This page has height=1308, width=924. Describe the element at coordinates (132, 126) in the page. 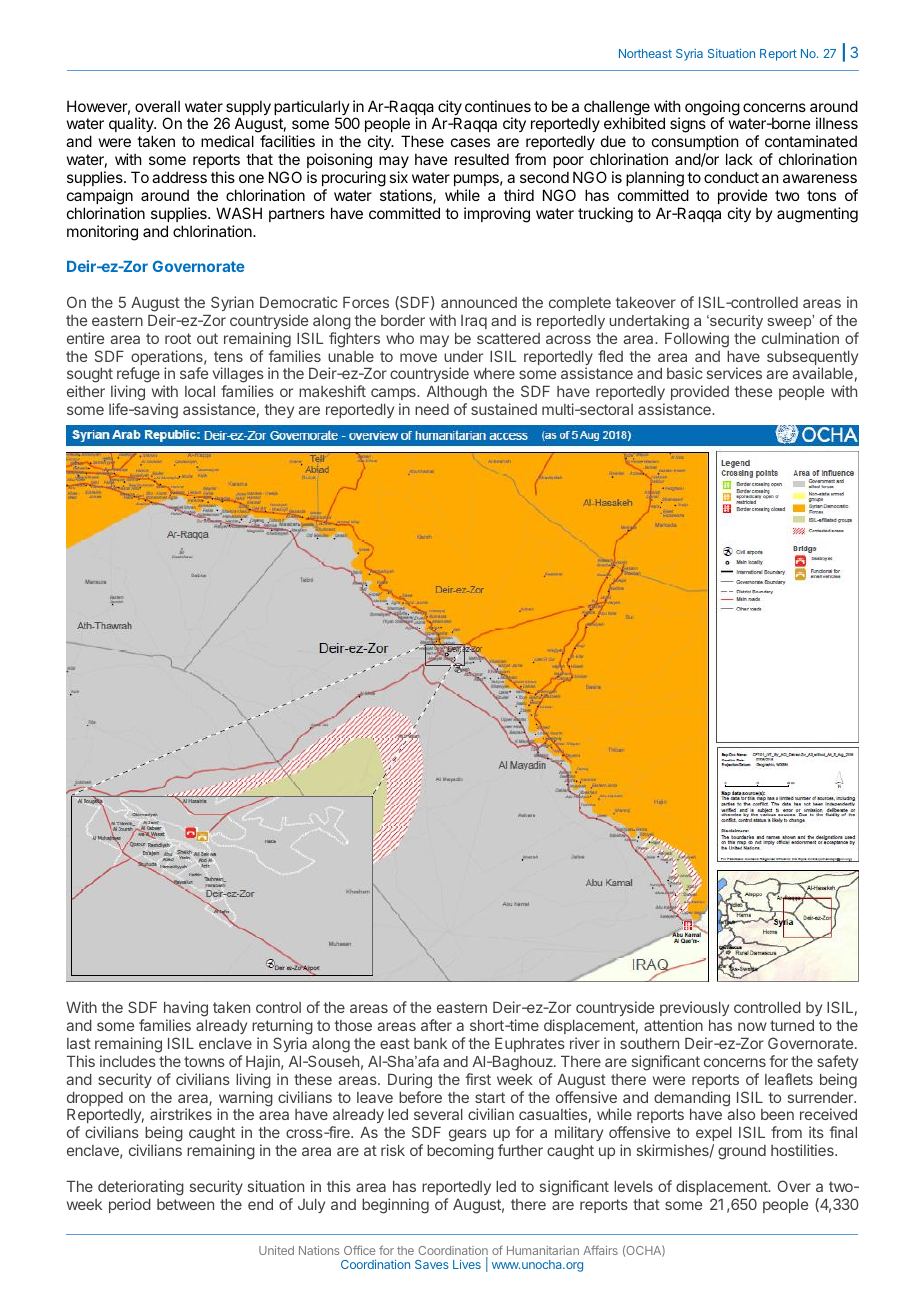

I see `quality` at that location.
